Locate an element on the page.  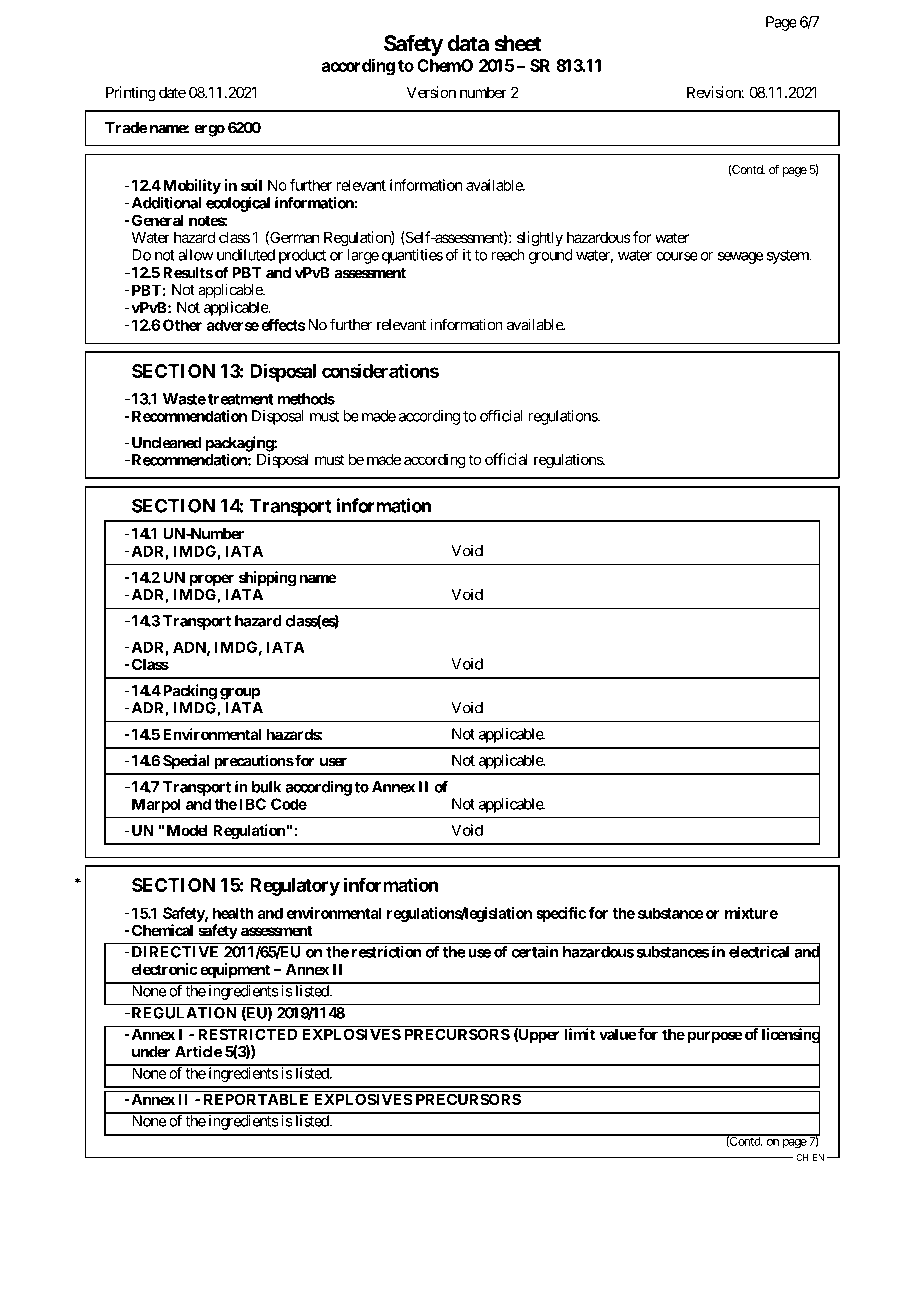
specific is located at coordinates (561, 914).
